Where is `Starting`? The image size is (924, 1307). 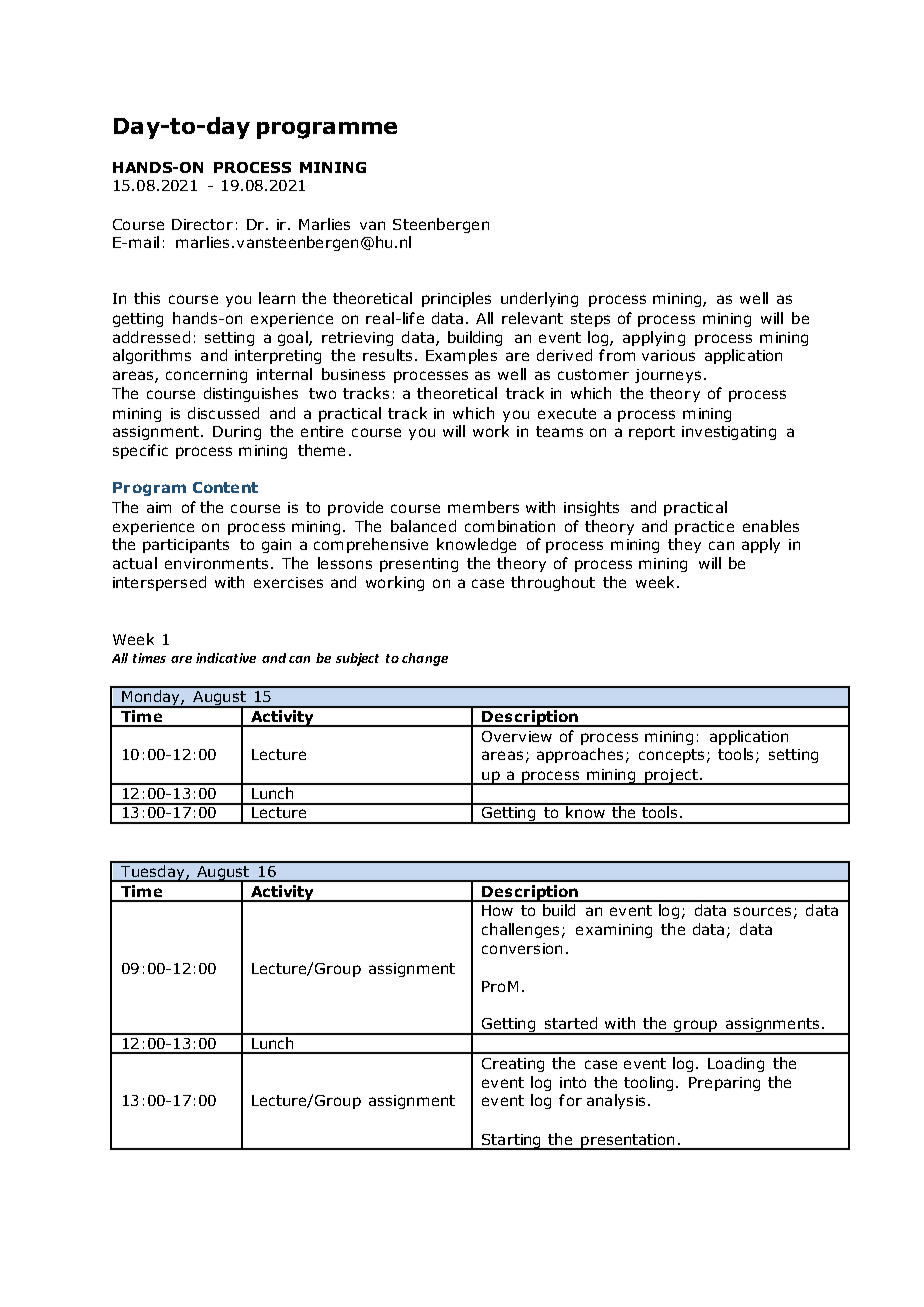
Starting is located at coordinates (511, 1142).
